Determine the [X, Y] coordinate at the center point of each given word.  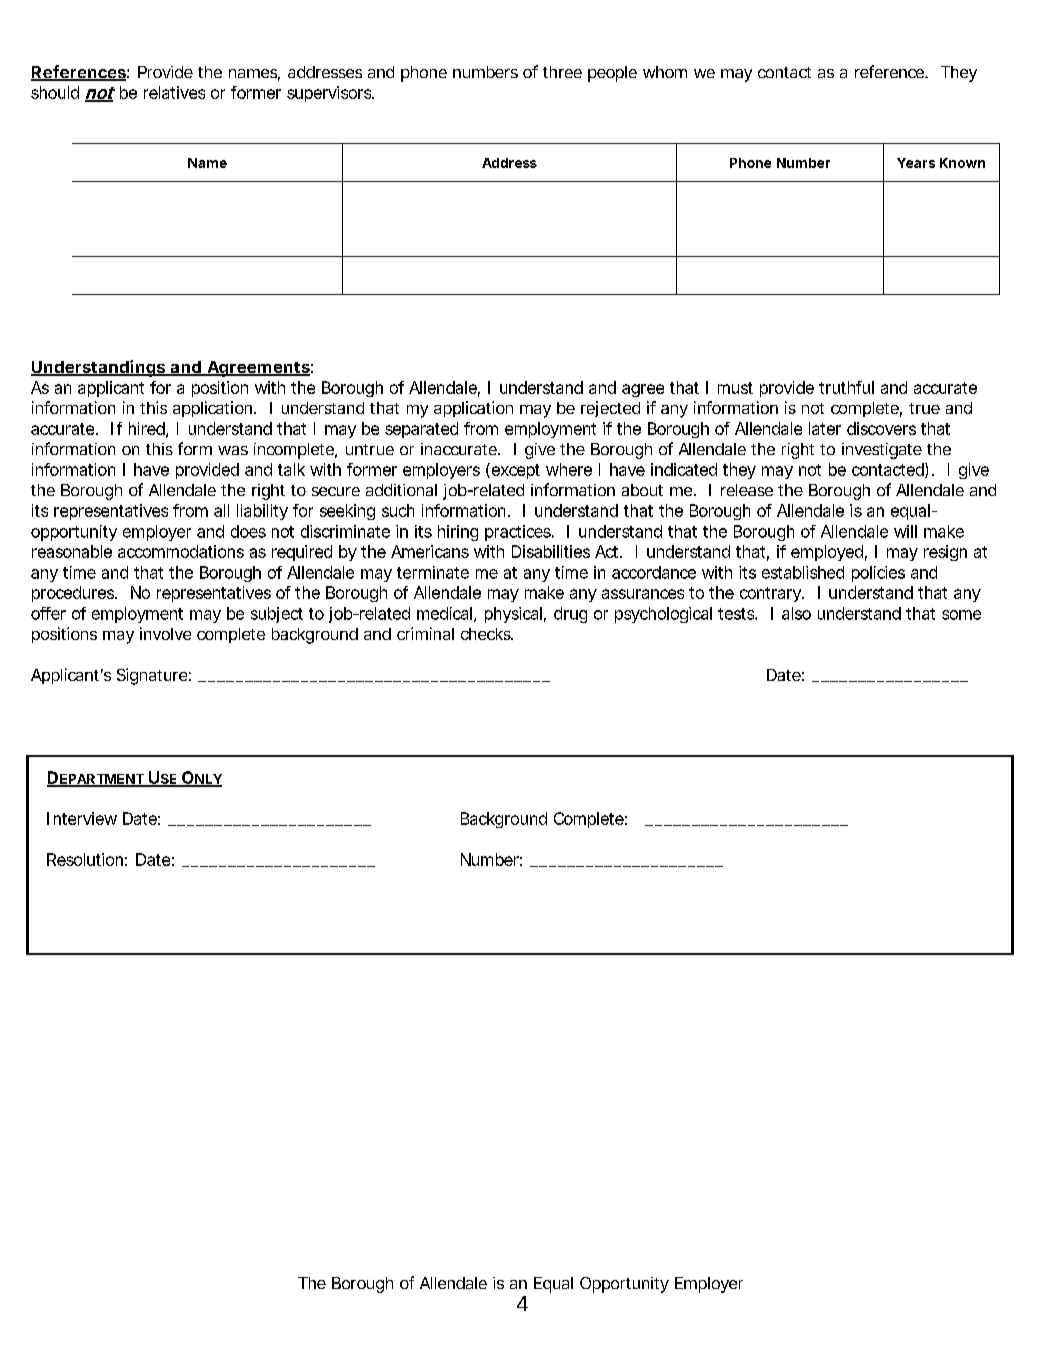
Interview [82, 818]
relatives [174, 92]
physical [513, 615]
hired [148, 429]
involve [165, 633]
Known [962, 163]
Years [916, 163]
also [796, 613]
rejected [610, 409]
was [233, 450]
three [562, 72]
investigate [882, 451]
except [514, 471]
